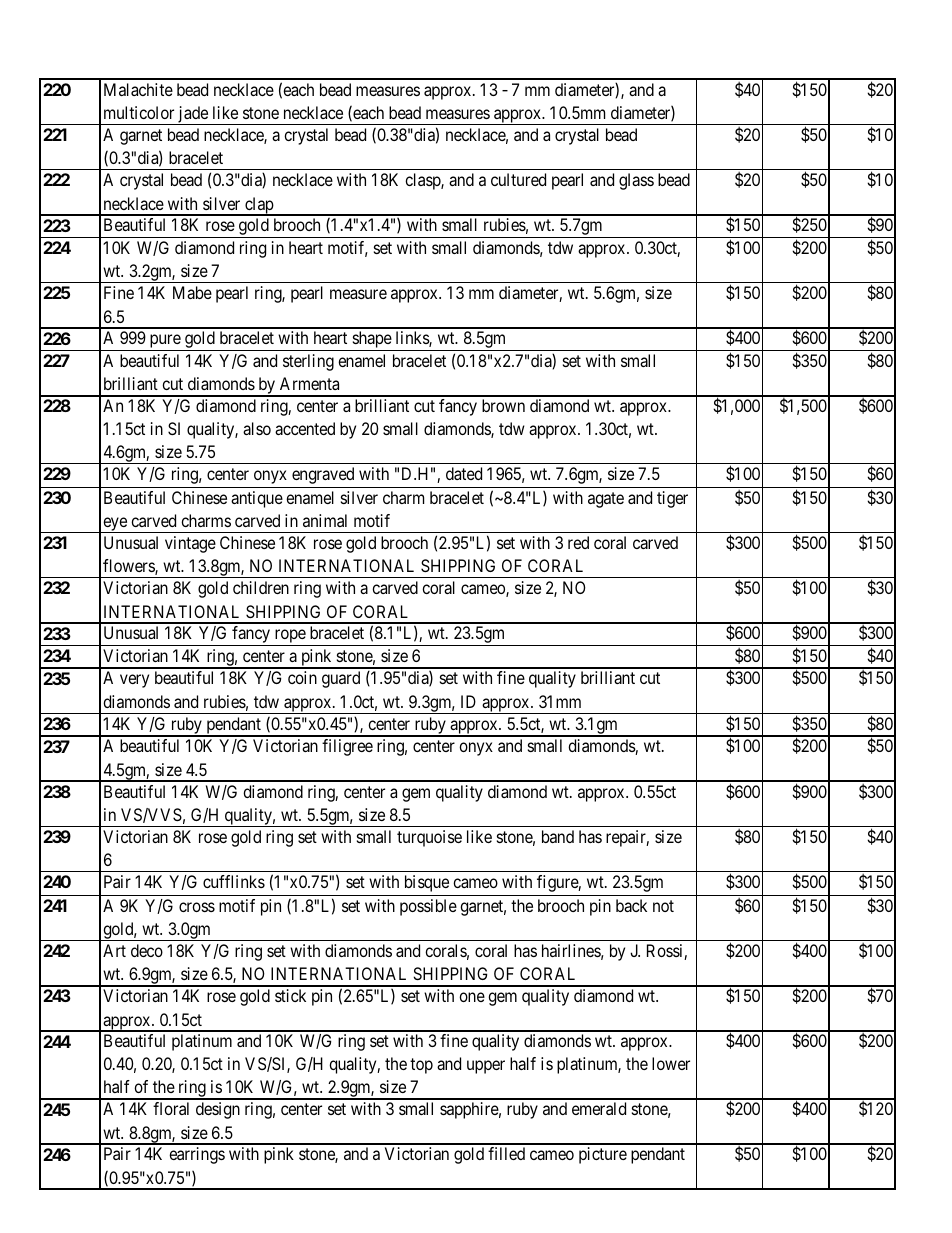  I want to click on floral, so click(171, 1108).
